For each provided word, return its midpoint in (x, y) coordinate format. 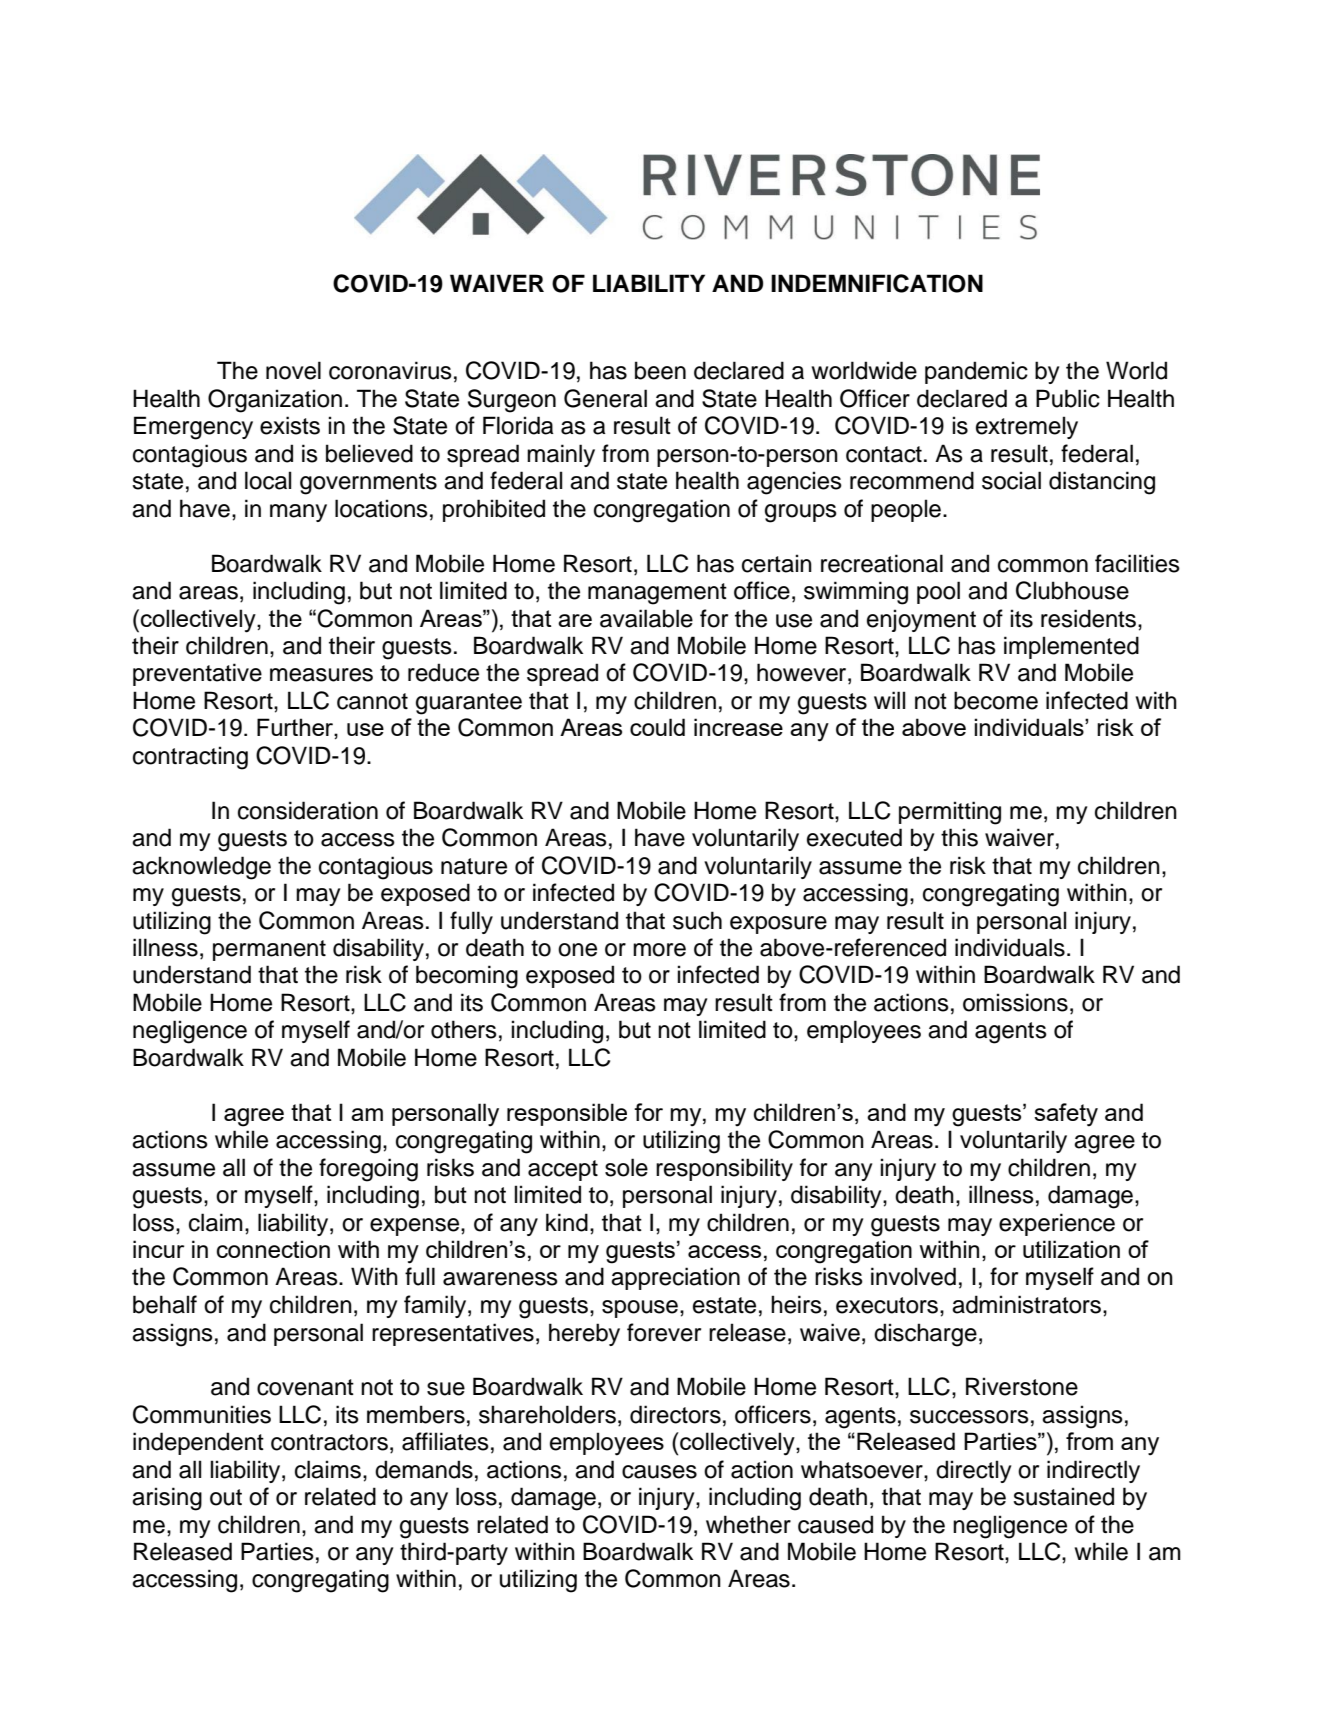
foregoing (368, 1170)
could (657, 727)
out (226, 1497)
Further (296, 727)
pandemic (976, 372)
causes (659, 1472)
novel (293, 370)
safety (1066, 1115)
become (996, 700)
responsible (567, 1114)
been (660, 370)
